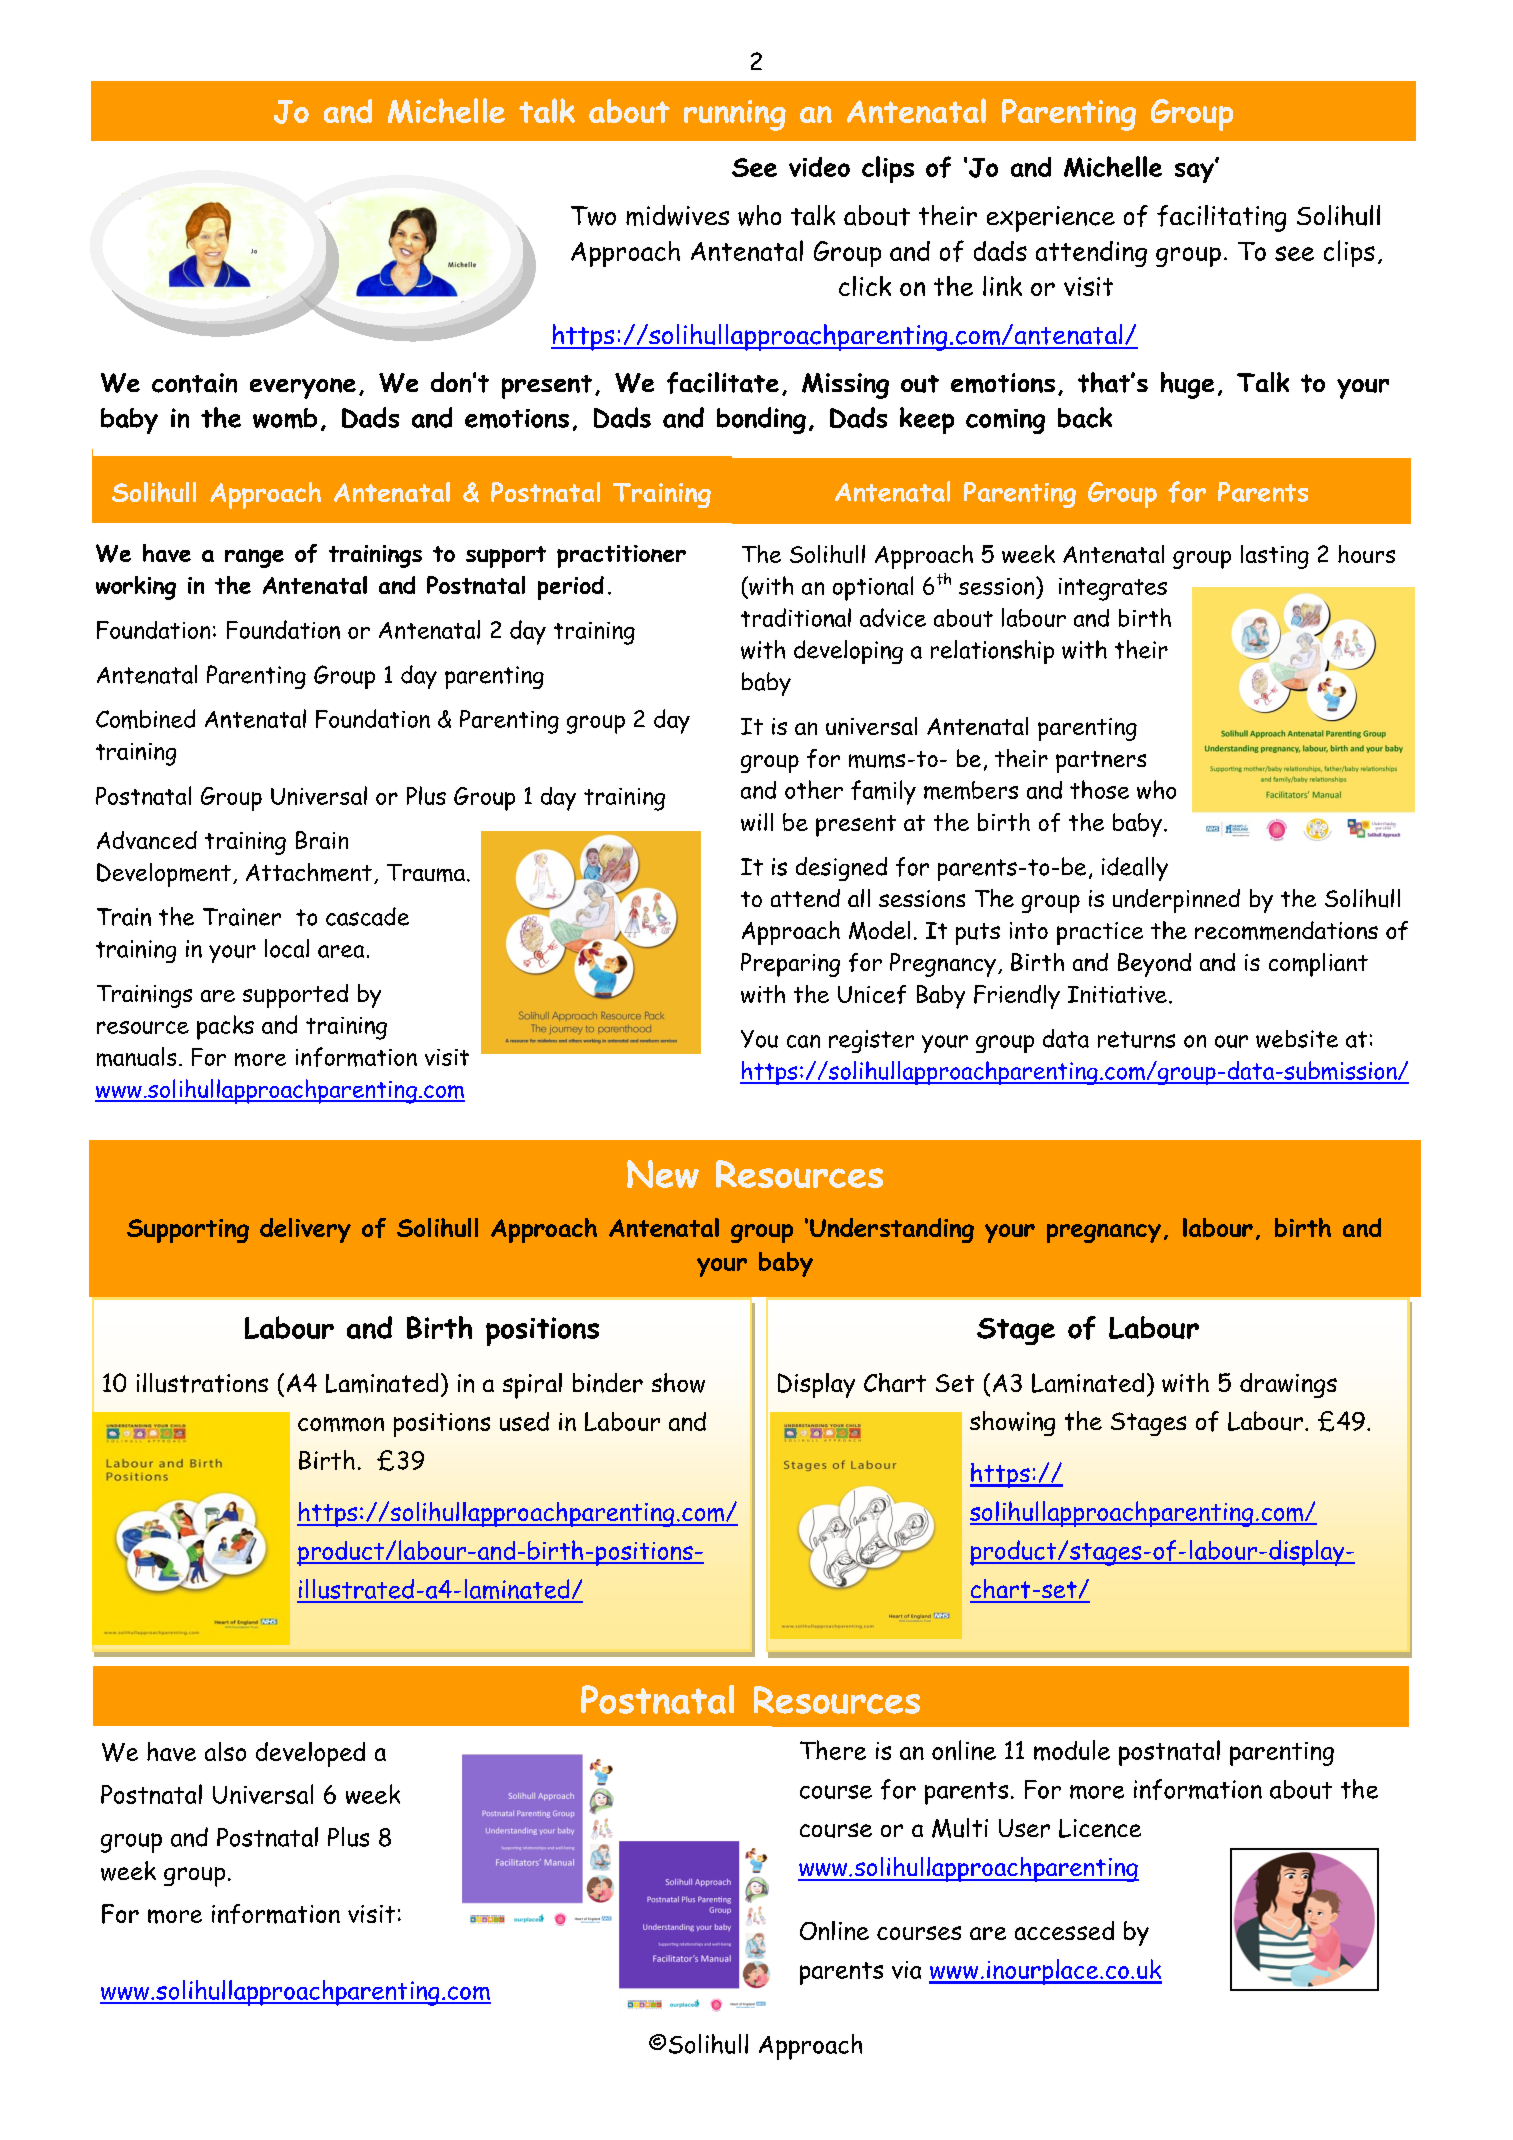 Image resolution: width=1513 pixels, height=2140 pixels. What do you see at coordinates (310, 1754) in the document?
I see `developed` at bounding box center [310, 1754].
